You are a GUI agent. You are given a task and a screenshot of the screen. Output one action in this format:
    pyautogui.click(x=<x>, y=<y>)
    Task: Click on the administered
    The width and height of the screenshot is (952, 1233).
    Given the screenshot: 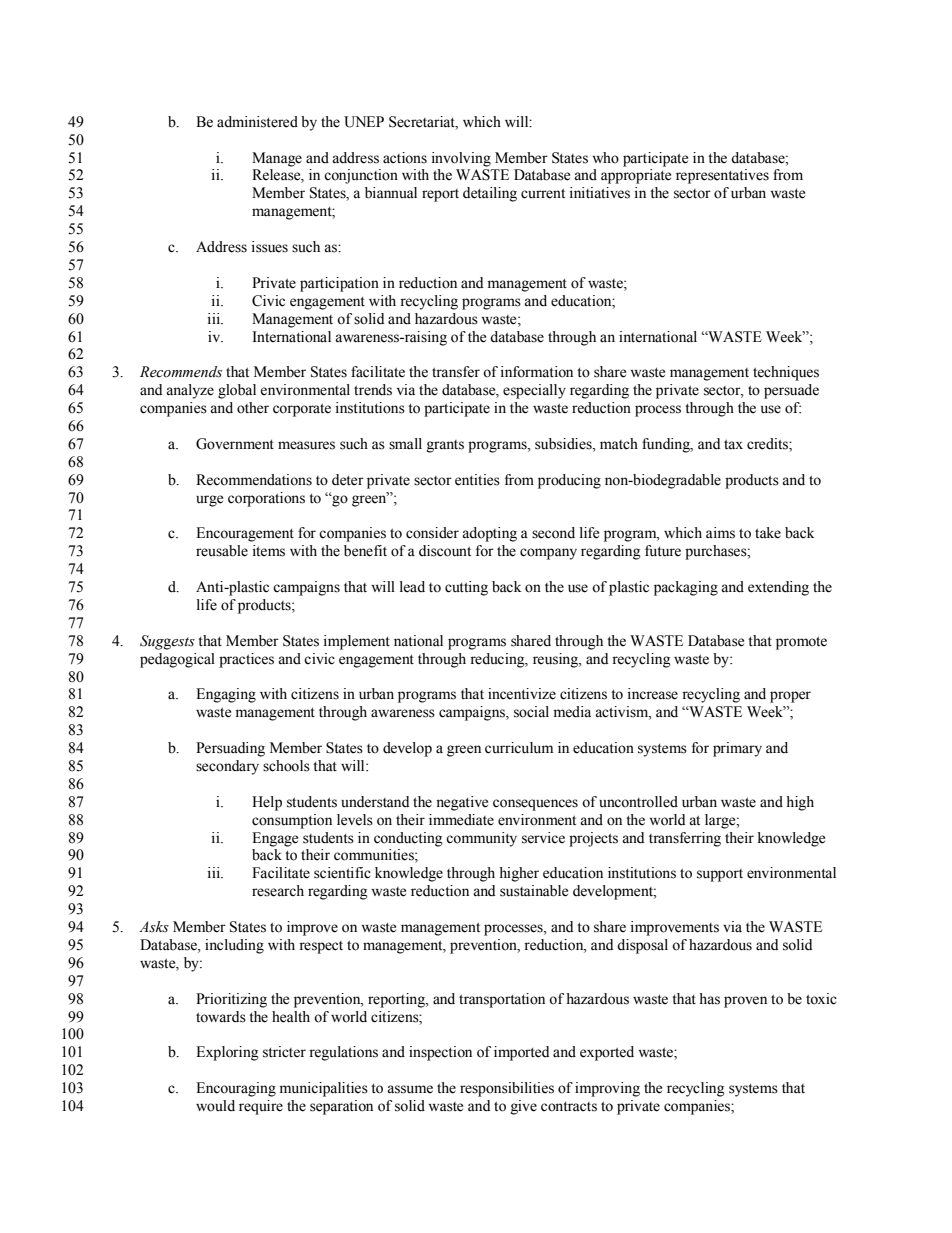 What is the action you would take?
    pyautogui.click(x=257, y=122)
